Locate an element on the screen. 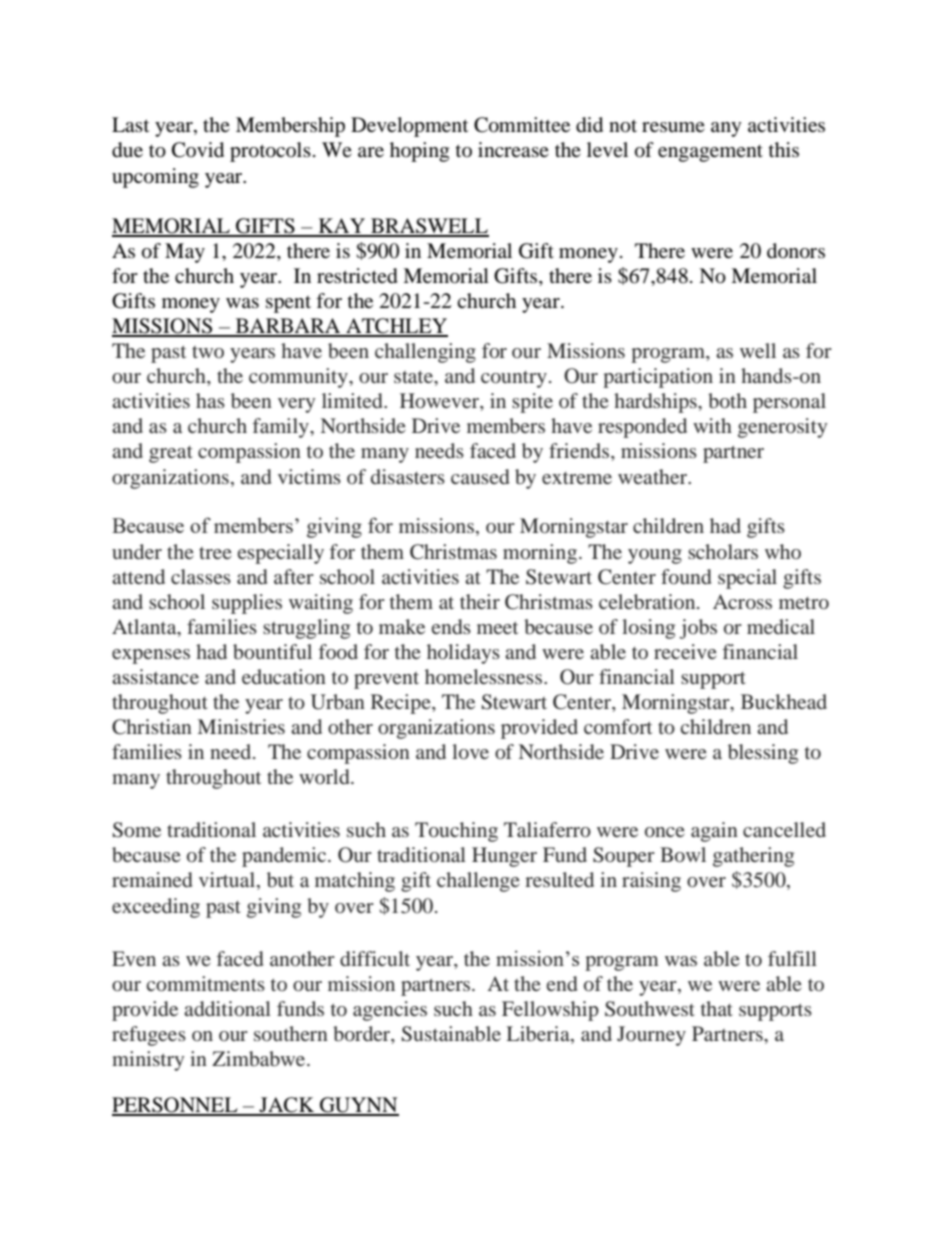 This screenshot has width=952, height=1233. gathering is located at coordinates (753, 857).
